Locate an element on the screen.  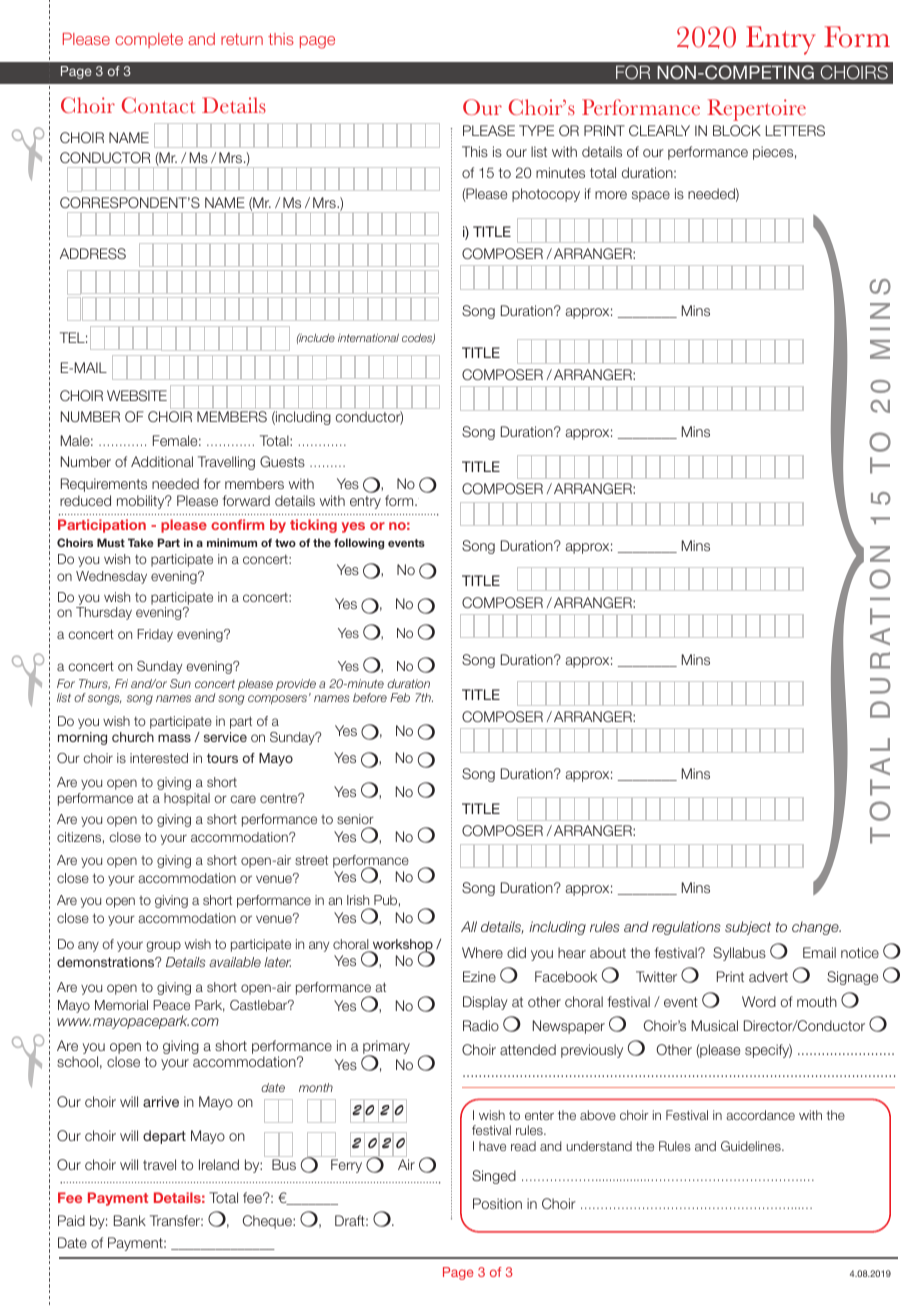
WEBSITE is located at coordinates (137, 395).
